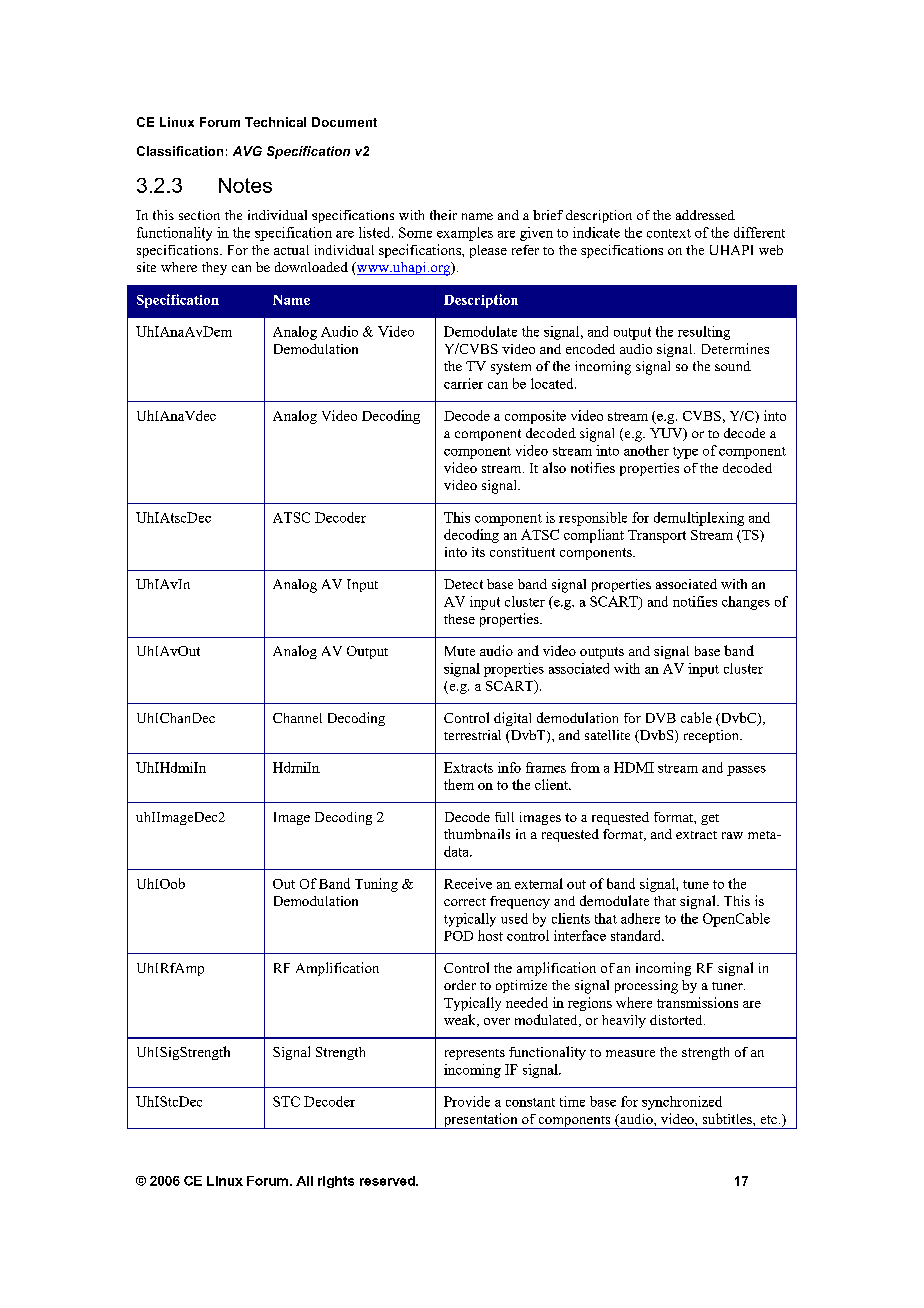 The width and height of the page is (924, 1308). I want to click on subtitles, so click(728, 1118).
